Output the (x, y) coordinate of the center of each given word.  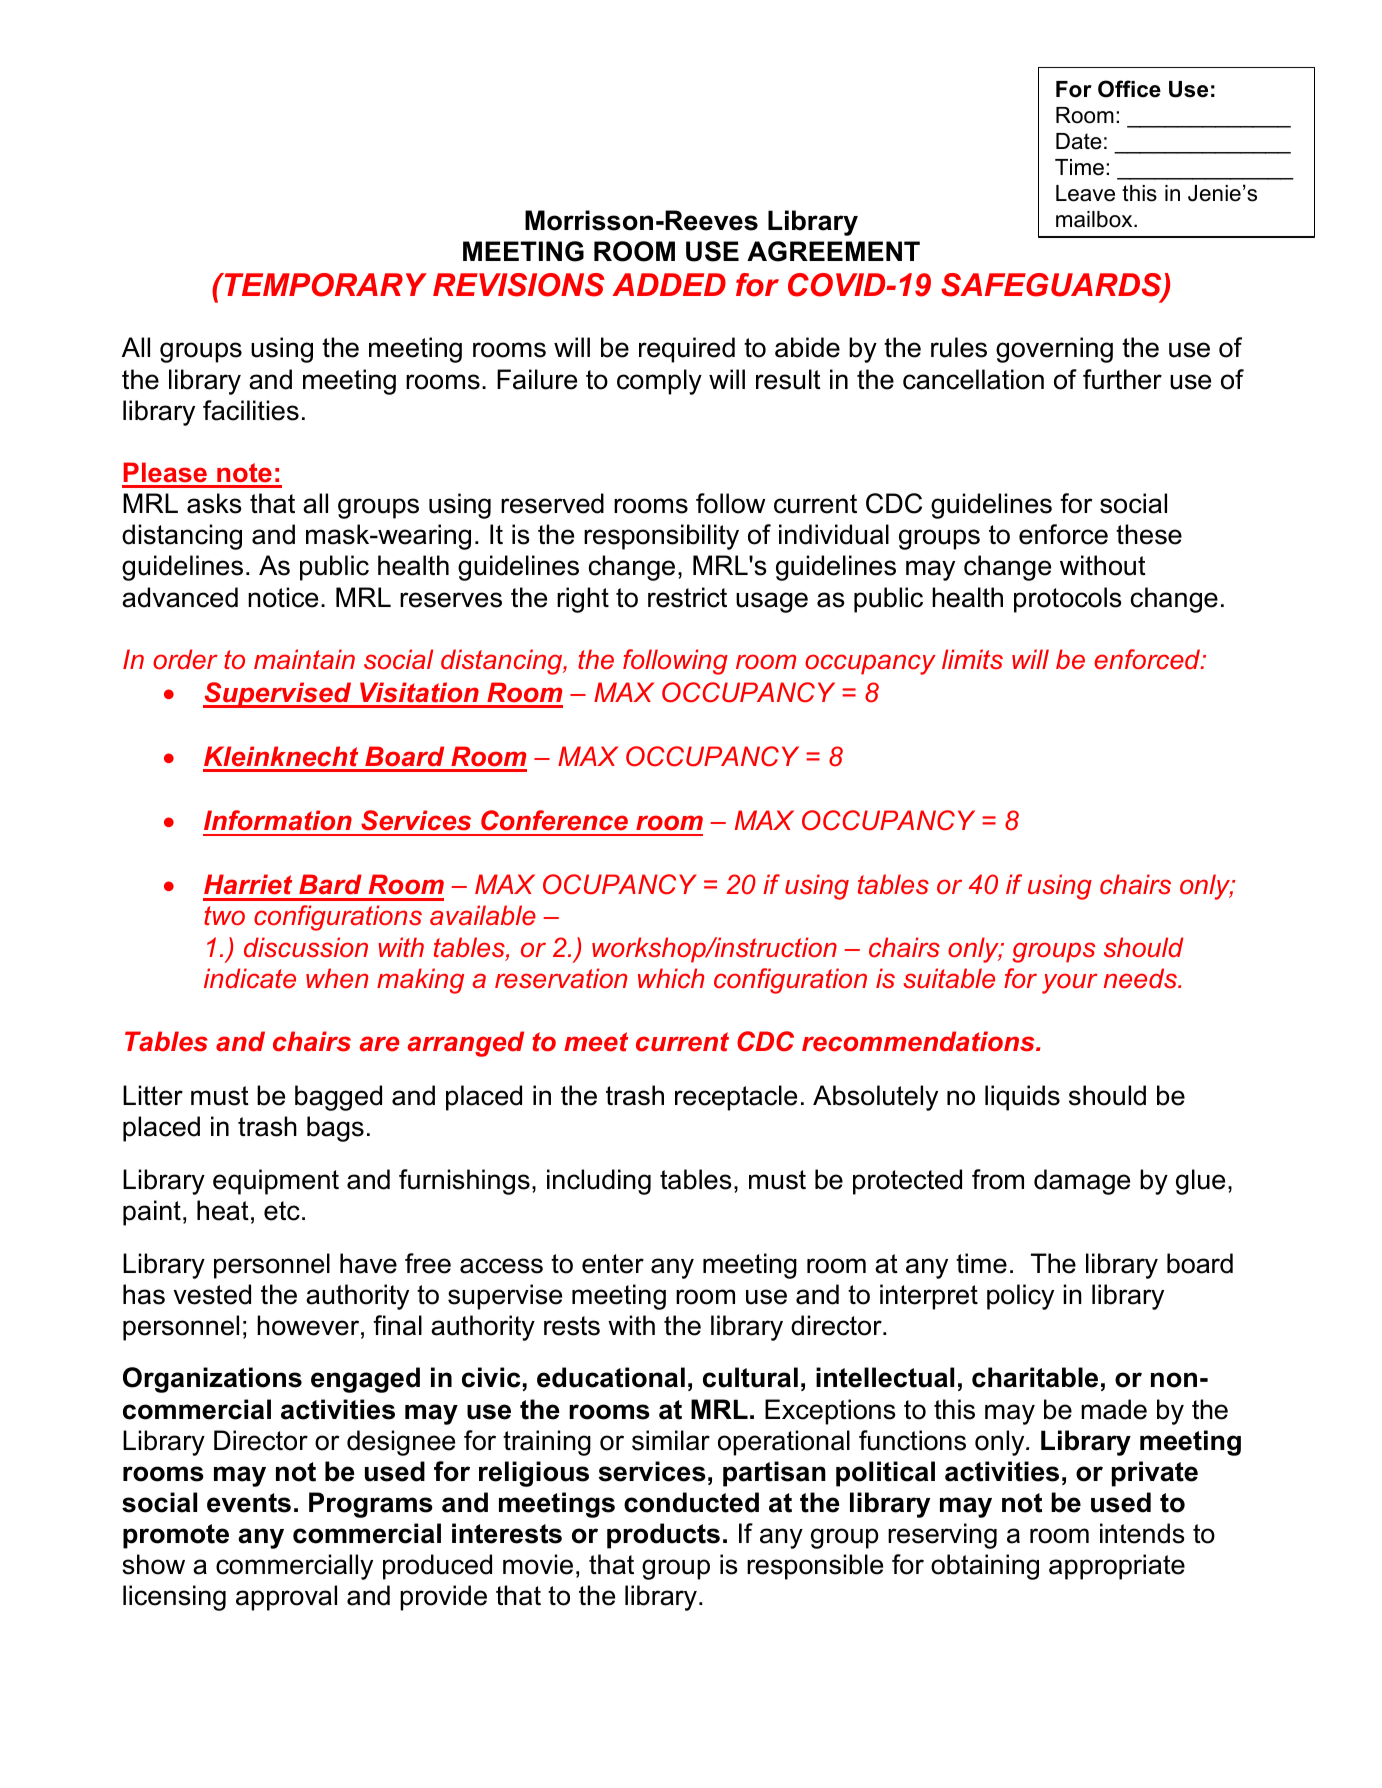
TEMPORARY (324, 285)
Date (1079, 141)
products (663, 1536)
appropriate (1117, 1567)
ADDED (669, 284)
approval (286, 1598)
